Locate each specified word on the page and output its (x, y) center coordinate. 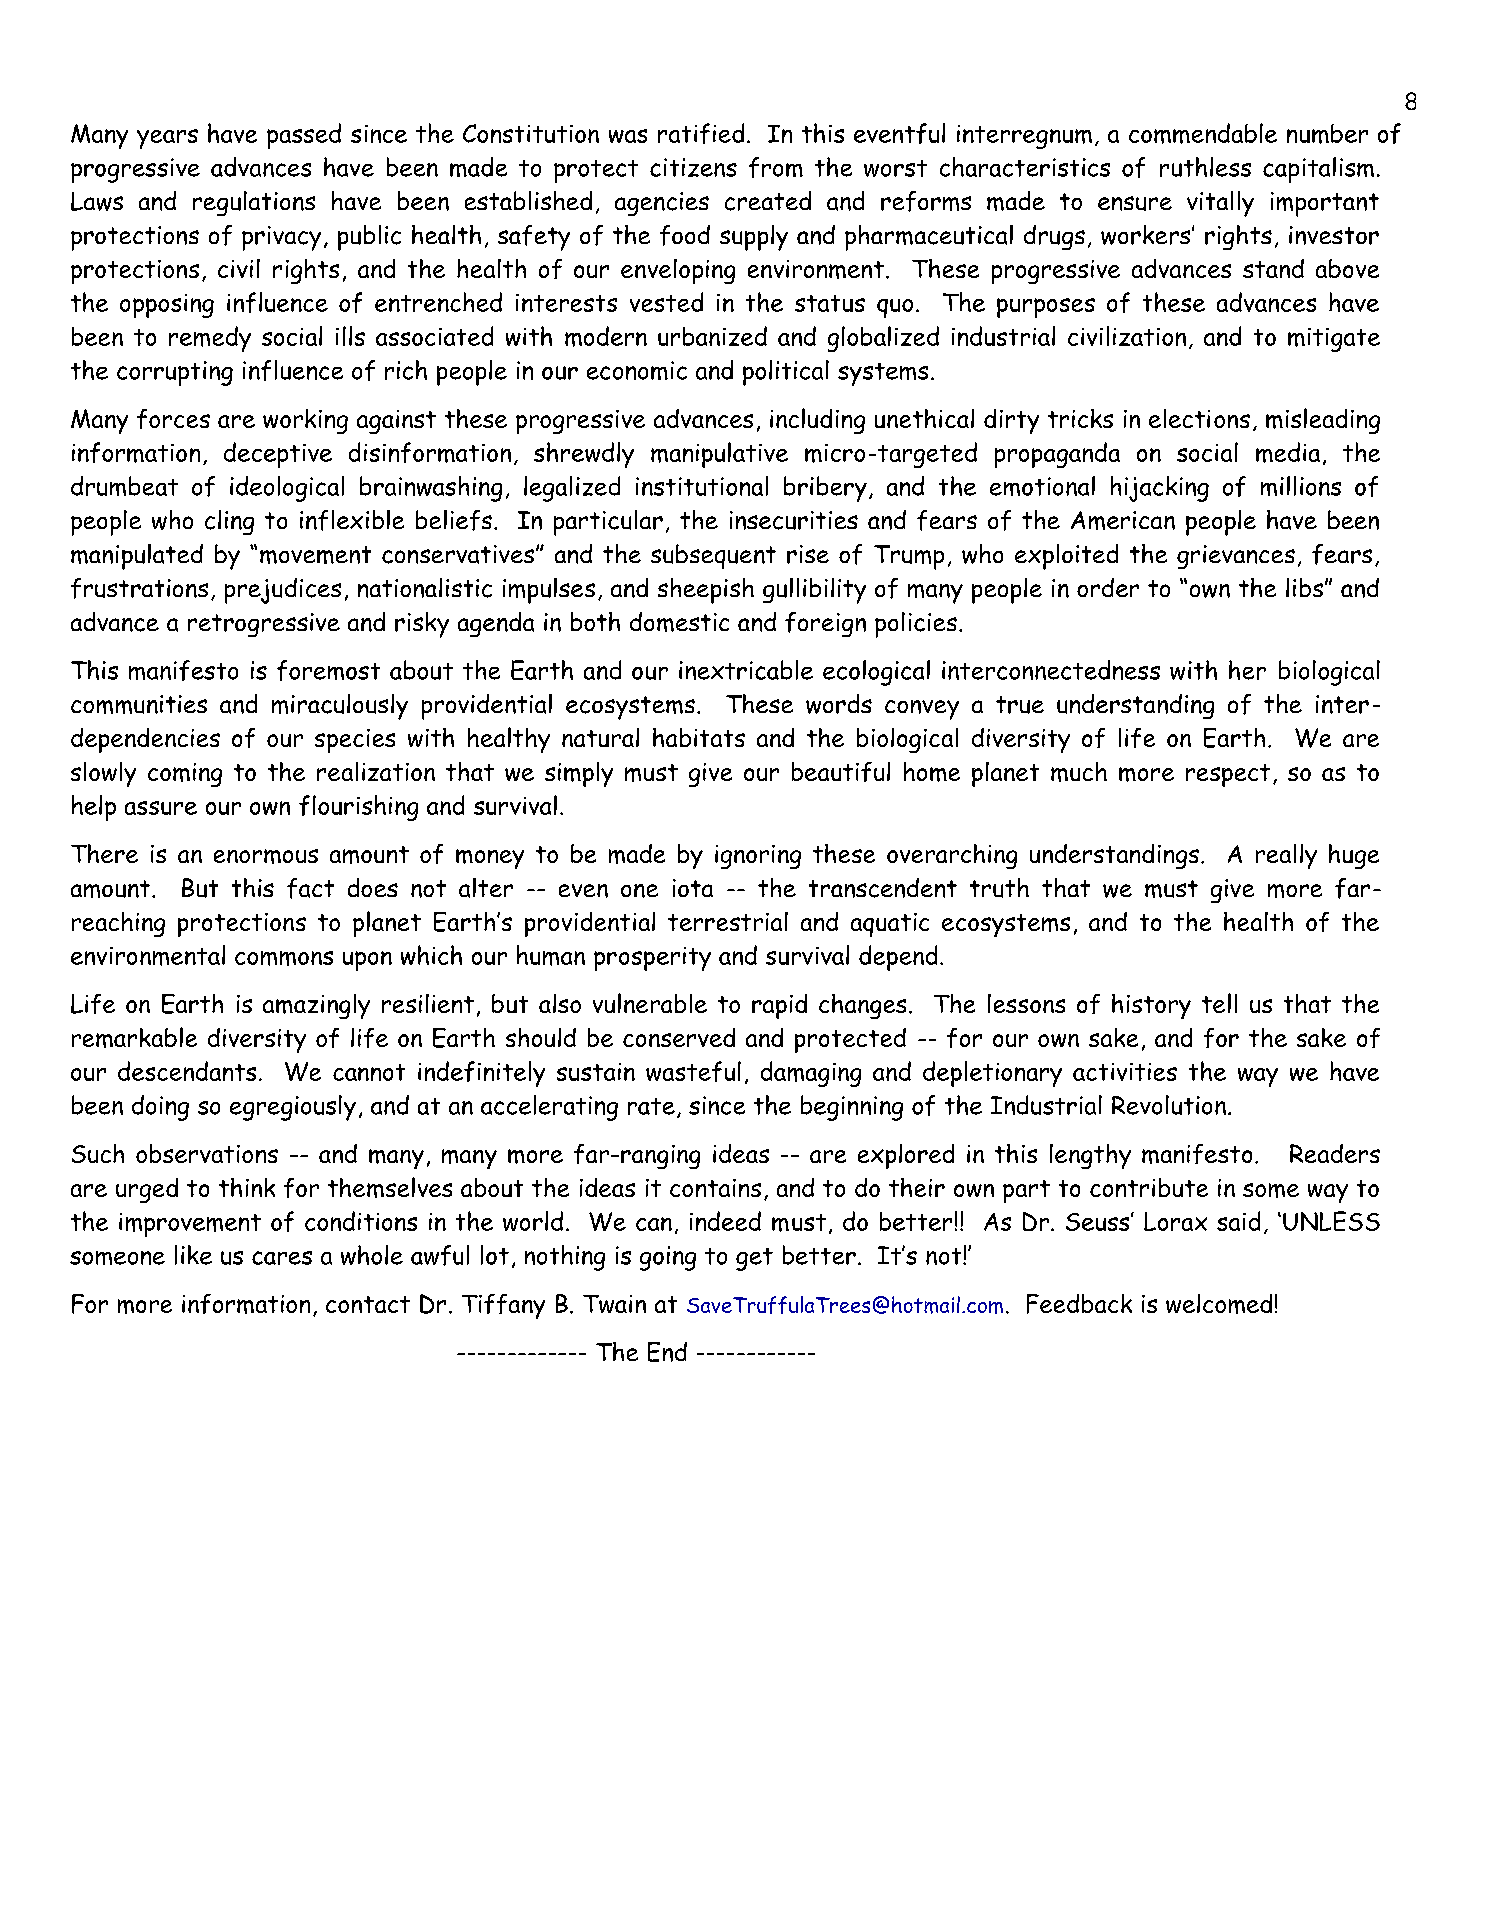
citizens (693, 167)
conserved (679, 1037)
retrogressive (264, 625)
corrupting (175, 373)
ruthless (1205, 167)
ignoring (758, 857)
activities (1125, 1072)
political (786, 373)
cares (282, 1258)
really (1286, 856)
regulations (254, 203)
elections (1199, 418)
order (1108, 587)
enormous (266, 856)
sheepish (706, 591)
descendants (187, 1071)
